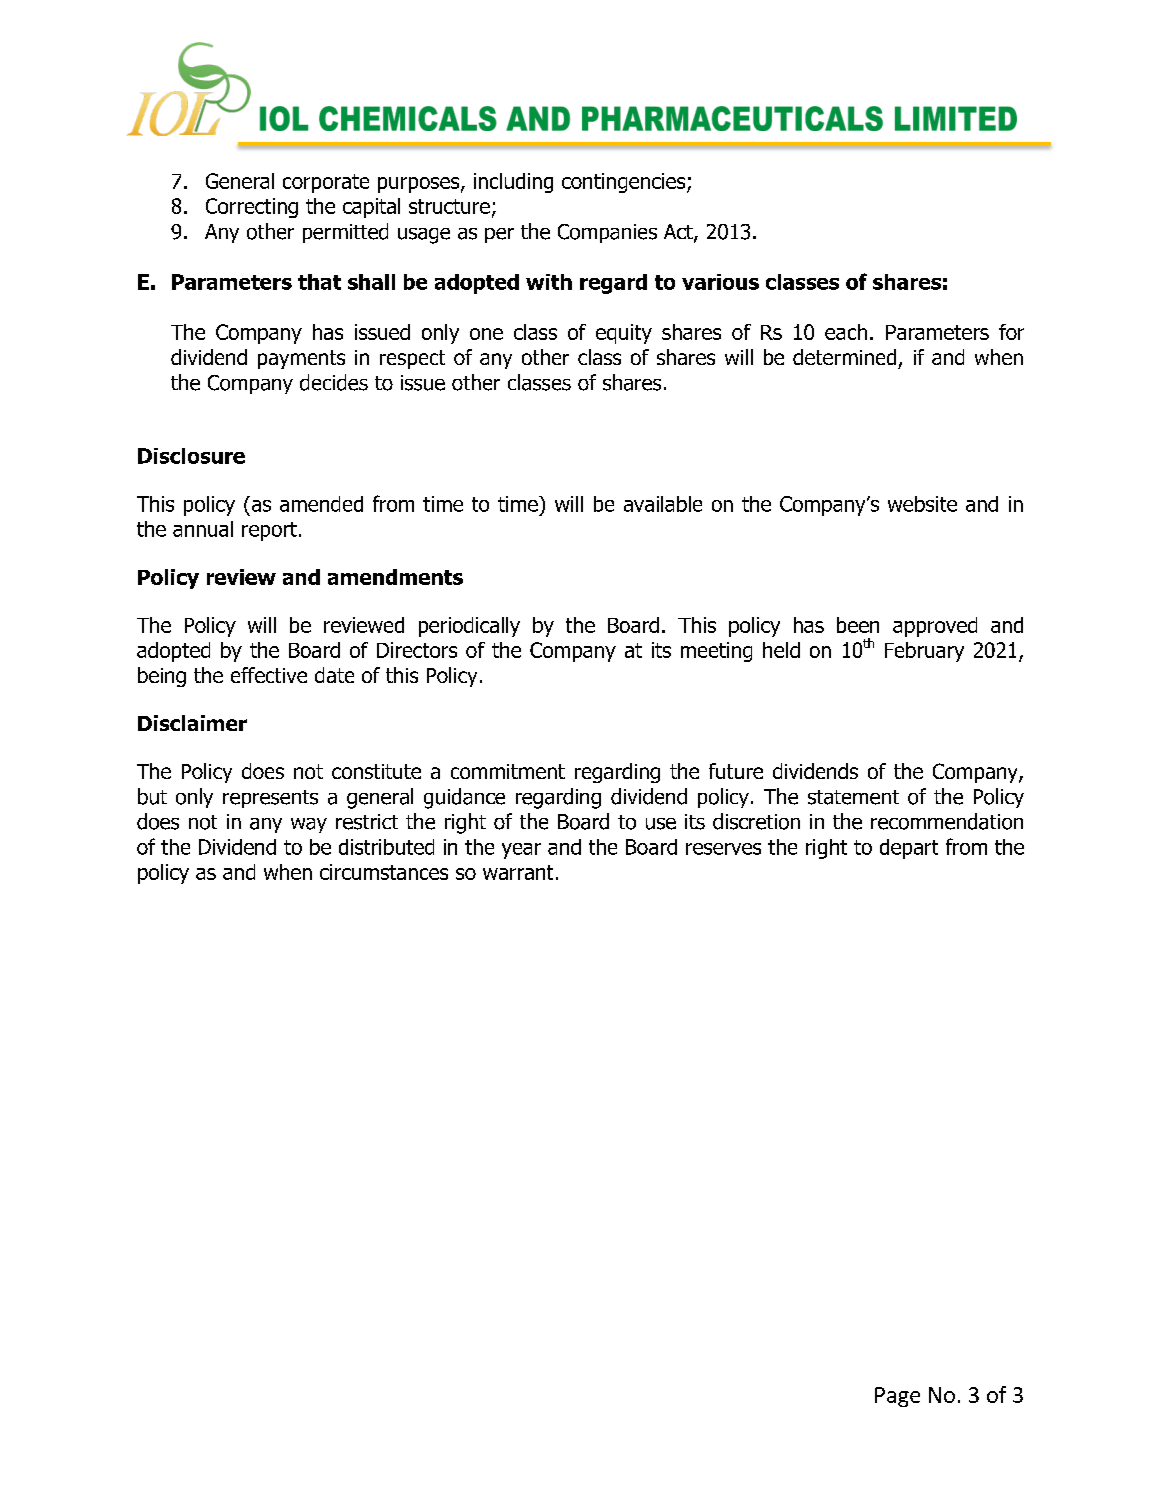 This screenshot has height=1503, width=1161. What do you see at coordinates (909, 849) in the screenshot?
I see `depart` at bounding box center [909, 849].
